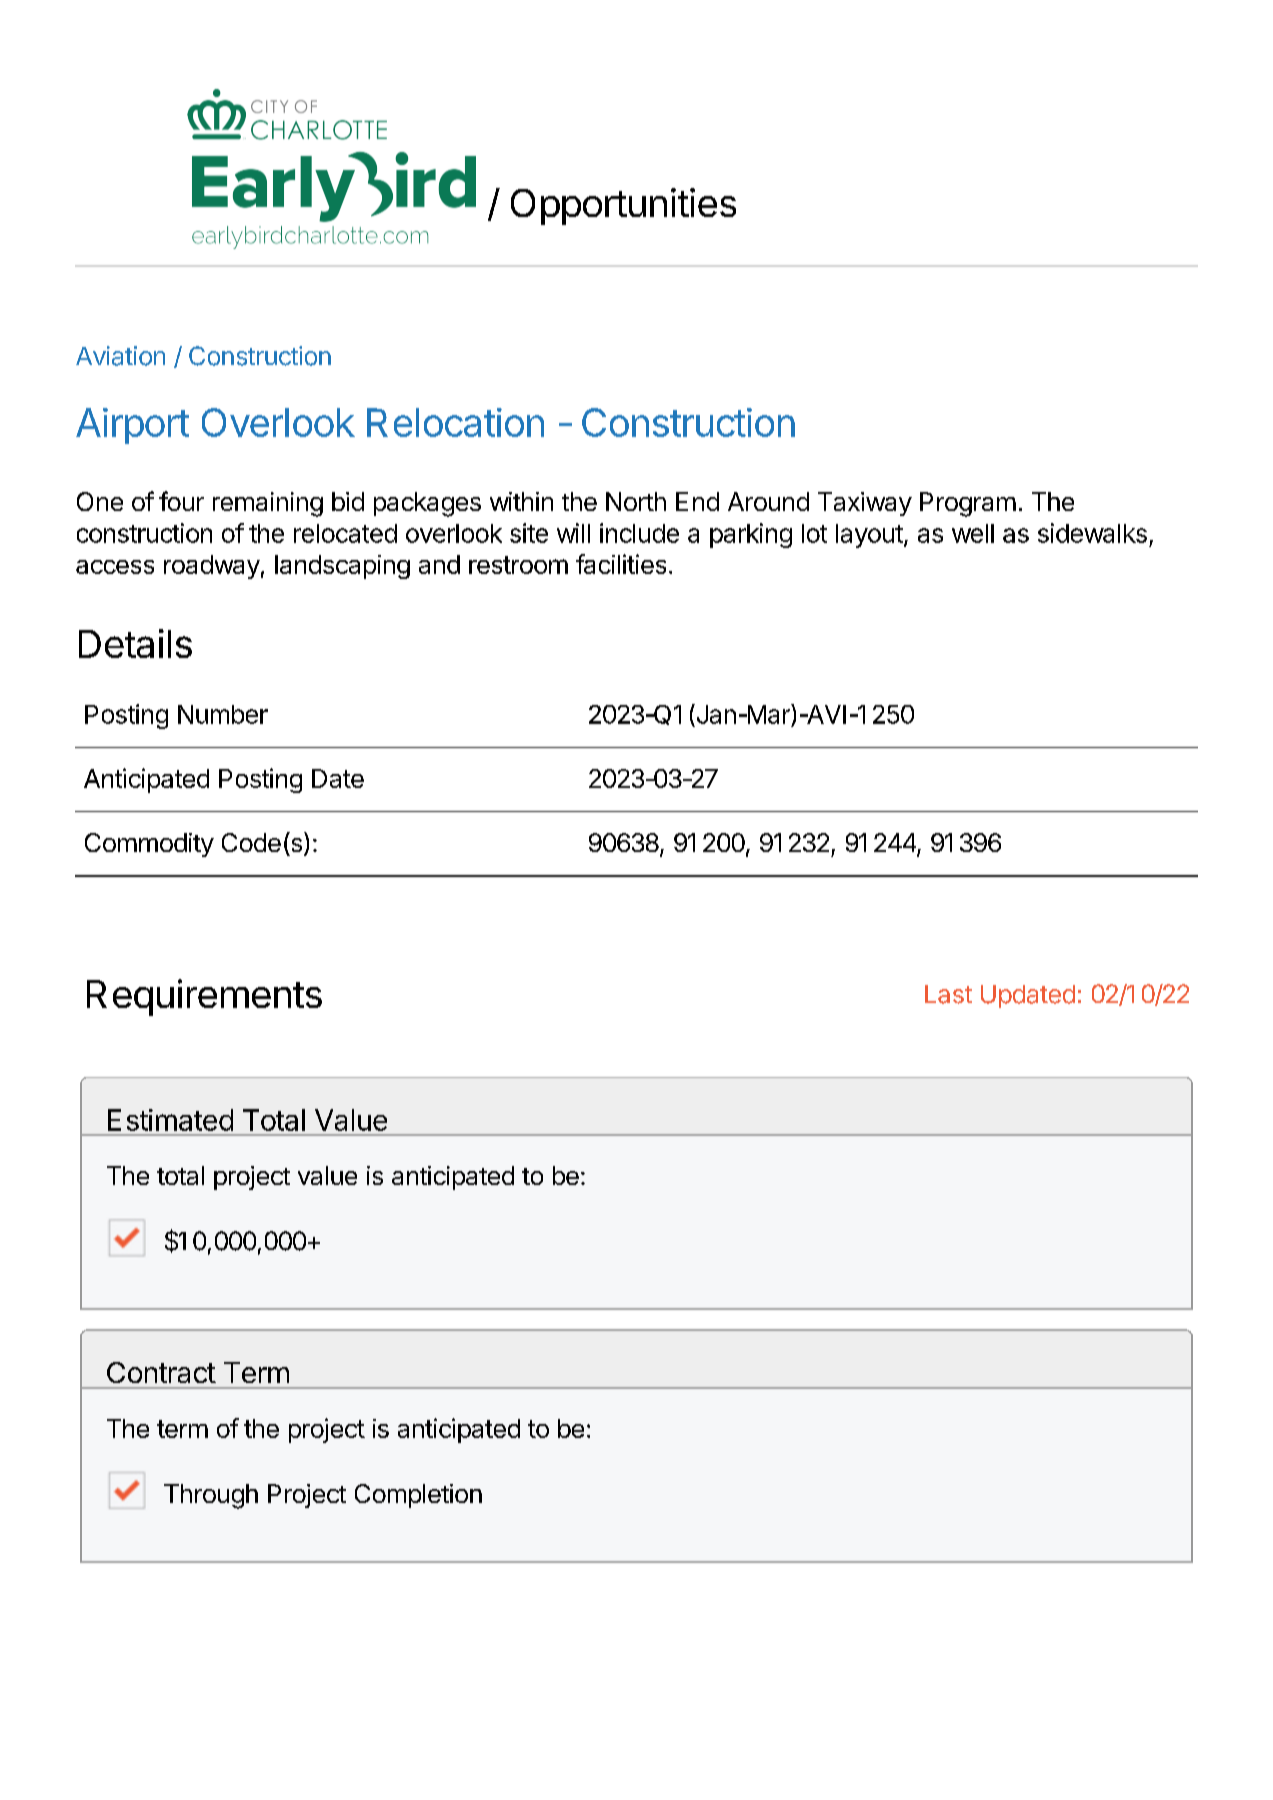 This screenshot has height=1800, width=1273. I want to click on Aviation, so click(120, 356).
